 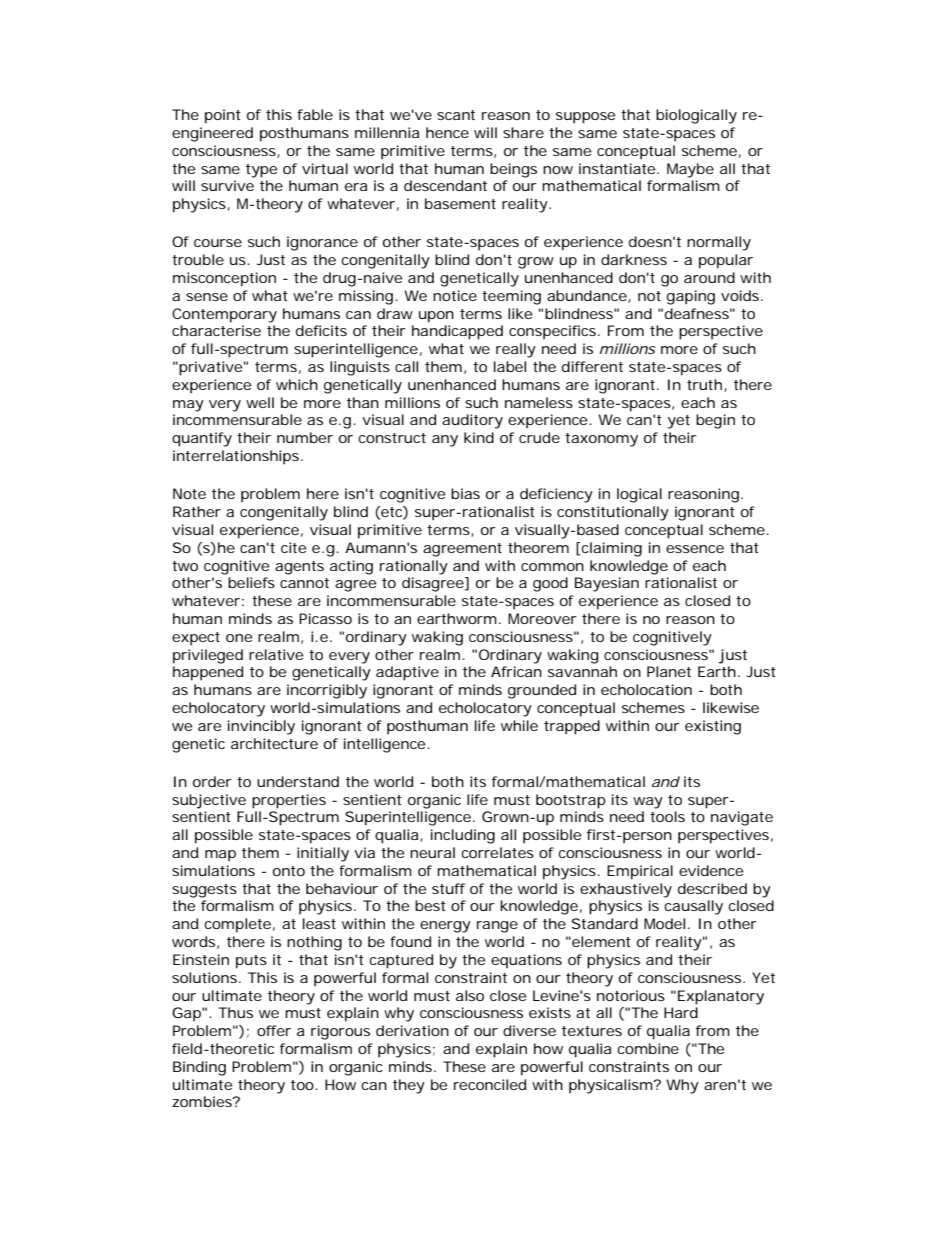 What do you see at coordinates (445, 441) in the screenshot?
I see `any` at bounding box center [445, 441].
